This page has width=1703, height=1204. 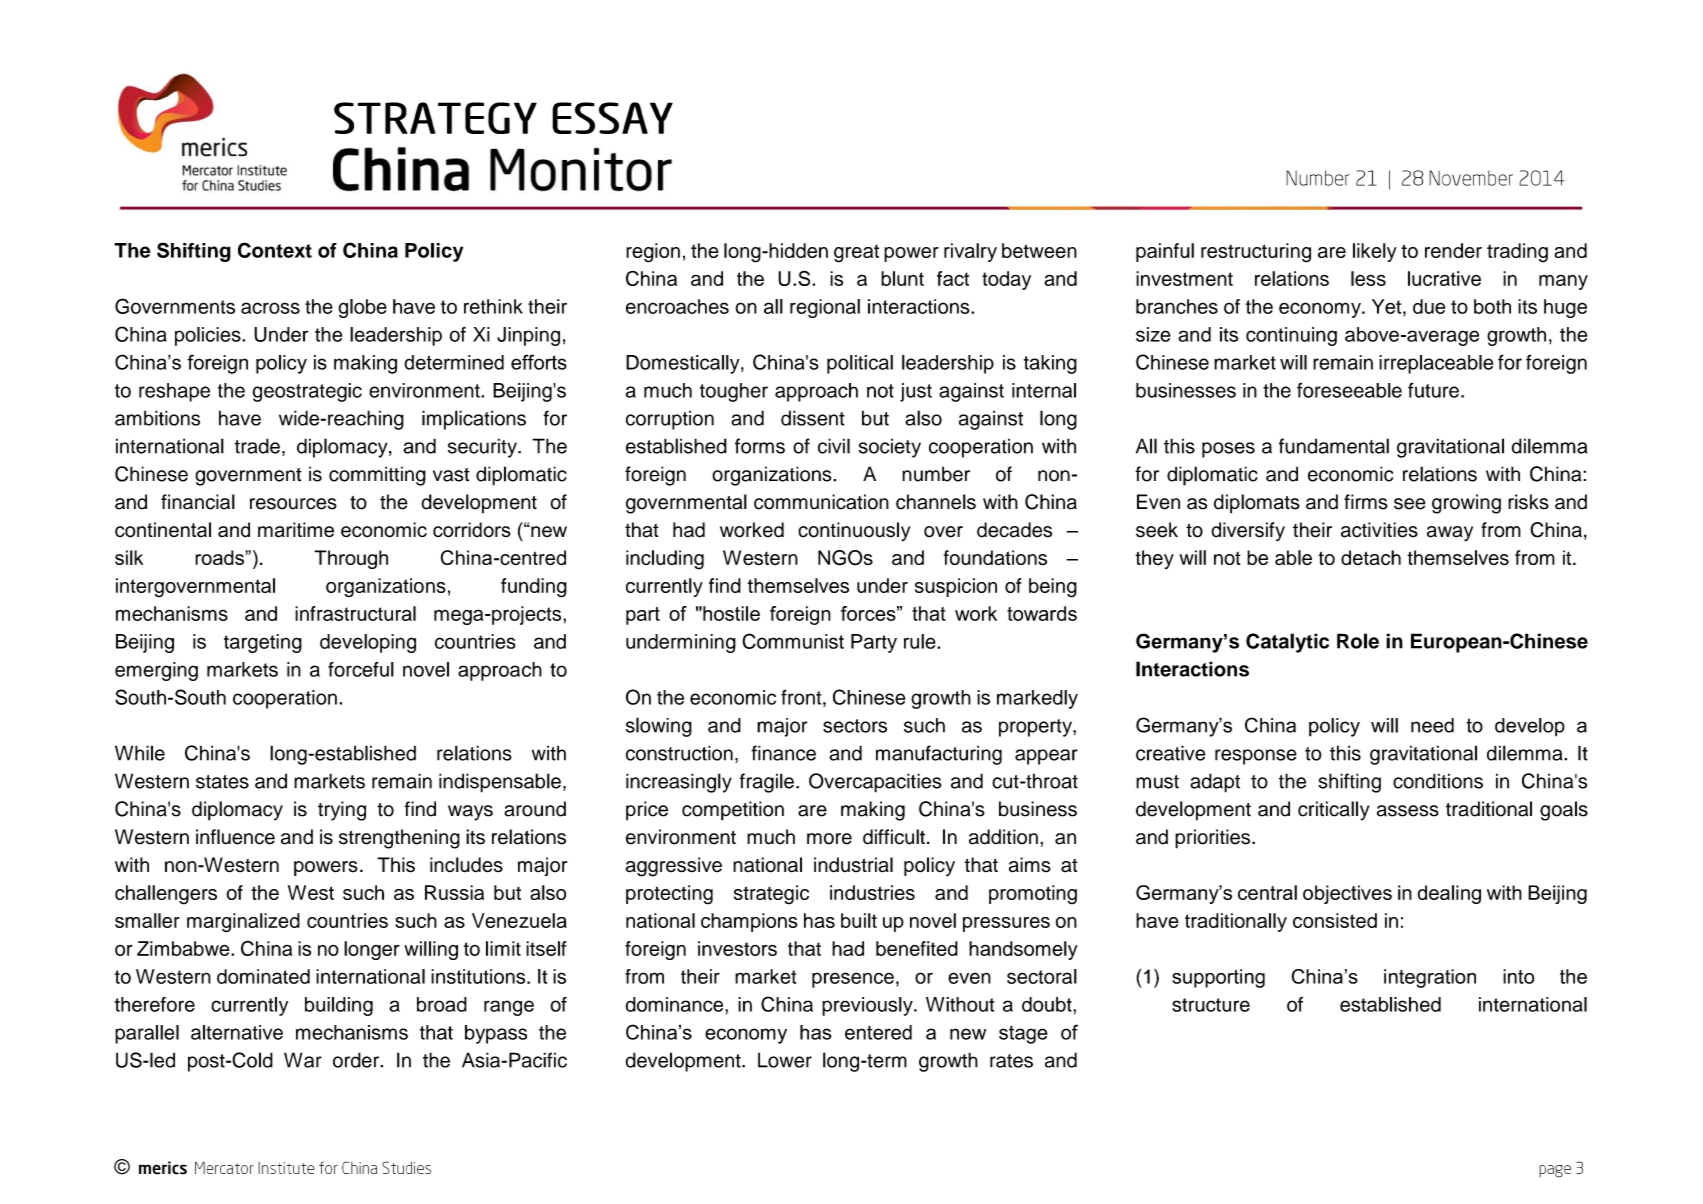 I want to click on less, so click(x=1368, y=278).
